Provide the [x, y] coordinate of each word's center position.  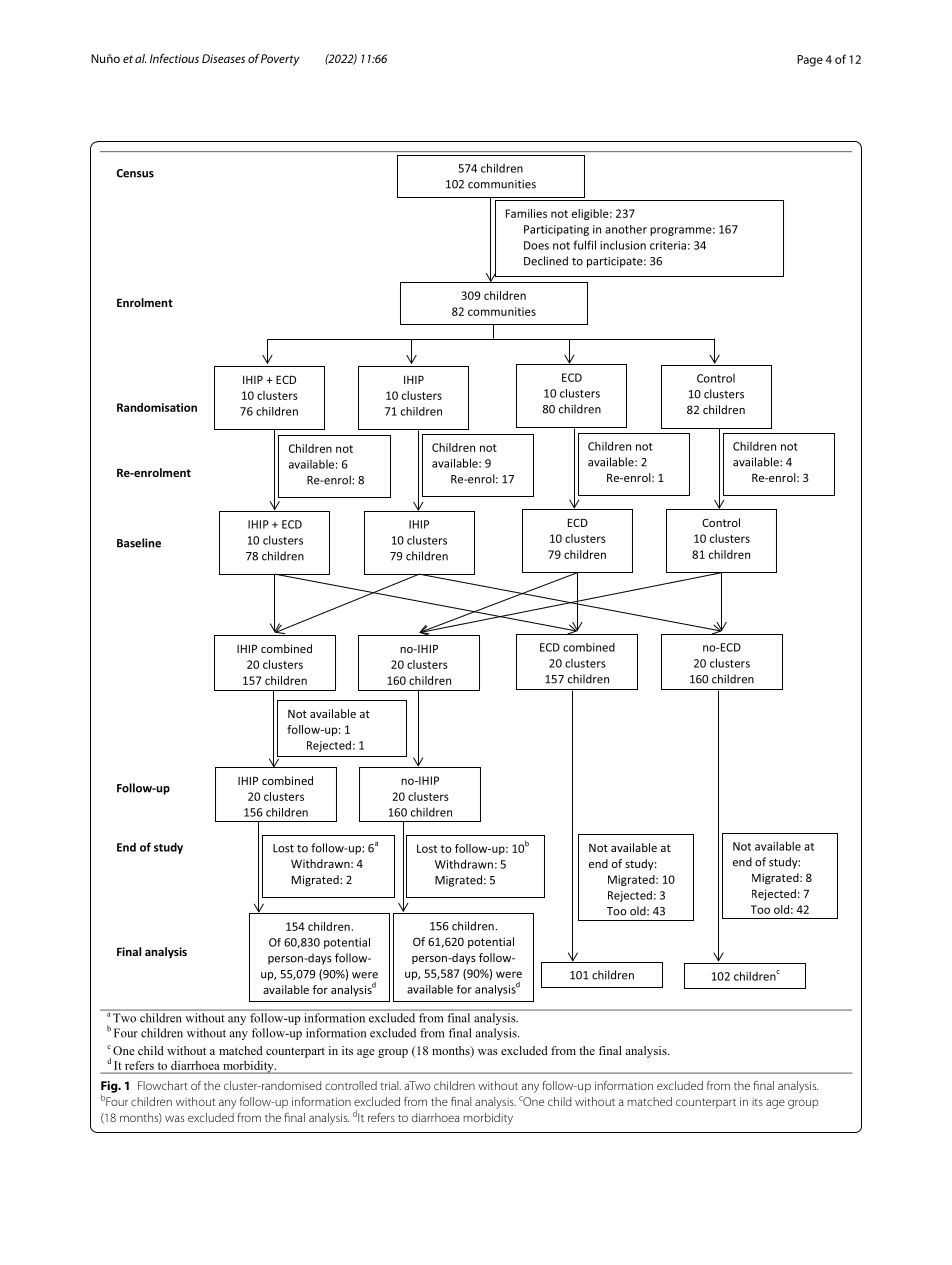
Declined [546, 261]
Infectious [174, 58]
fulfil [584, 245]
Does [536, 245]
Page [810, 61]
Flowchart [163, 1085]
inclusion [623, 245]
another [626, 229]
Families [526, 213]
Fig [110, 1088]
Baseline [139, 543]
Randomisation [157, 407]
